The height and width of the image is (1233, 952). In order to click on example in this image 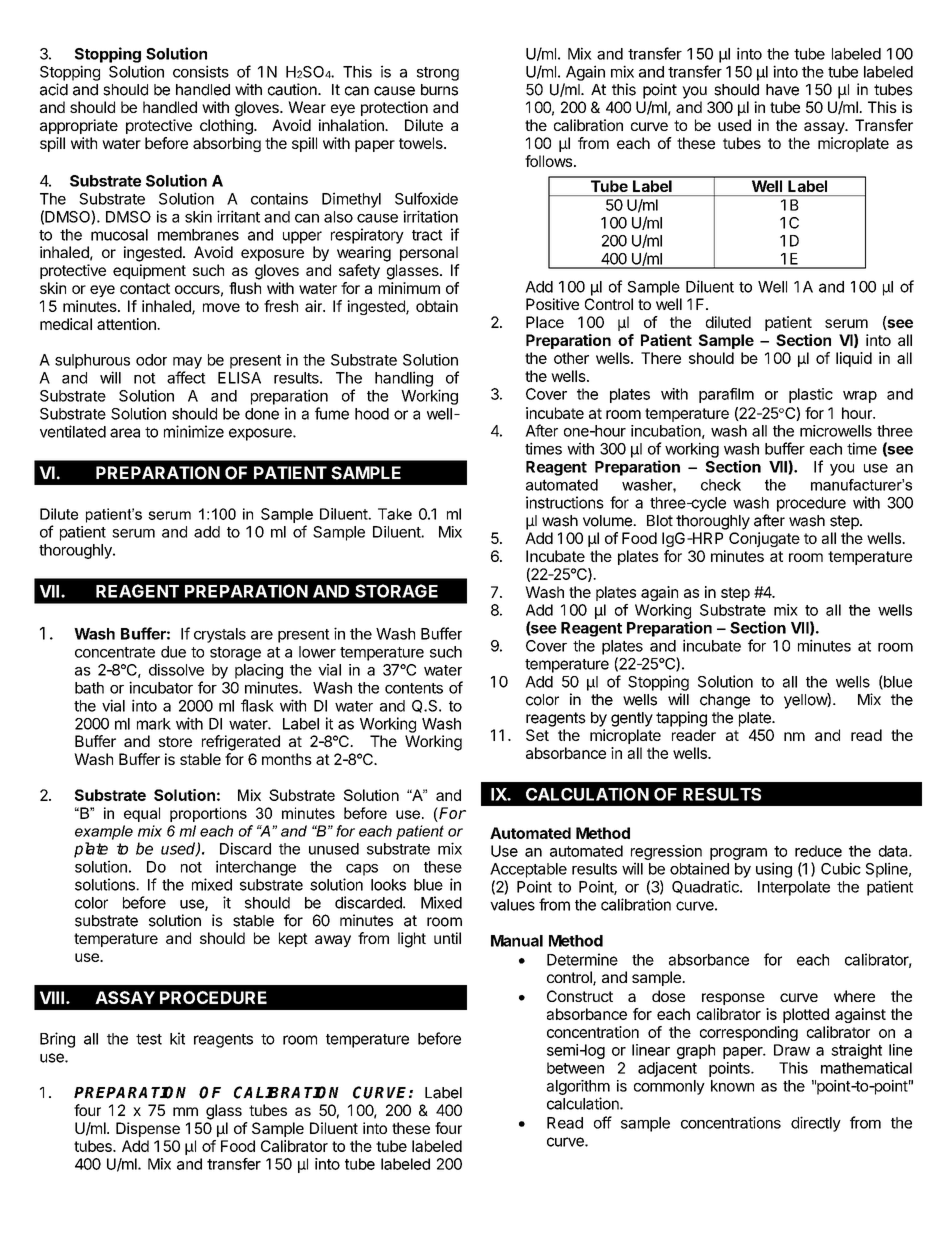, I will do `click(104, 832)`.
